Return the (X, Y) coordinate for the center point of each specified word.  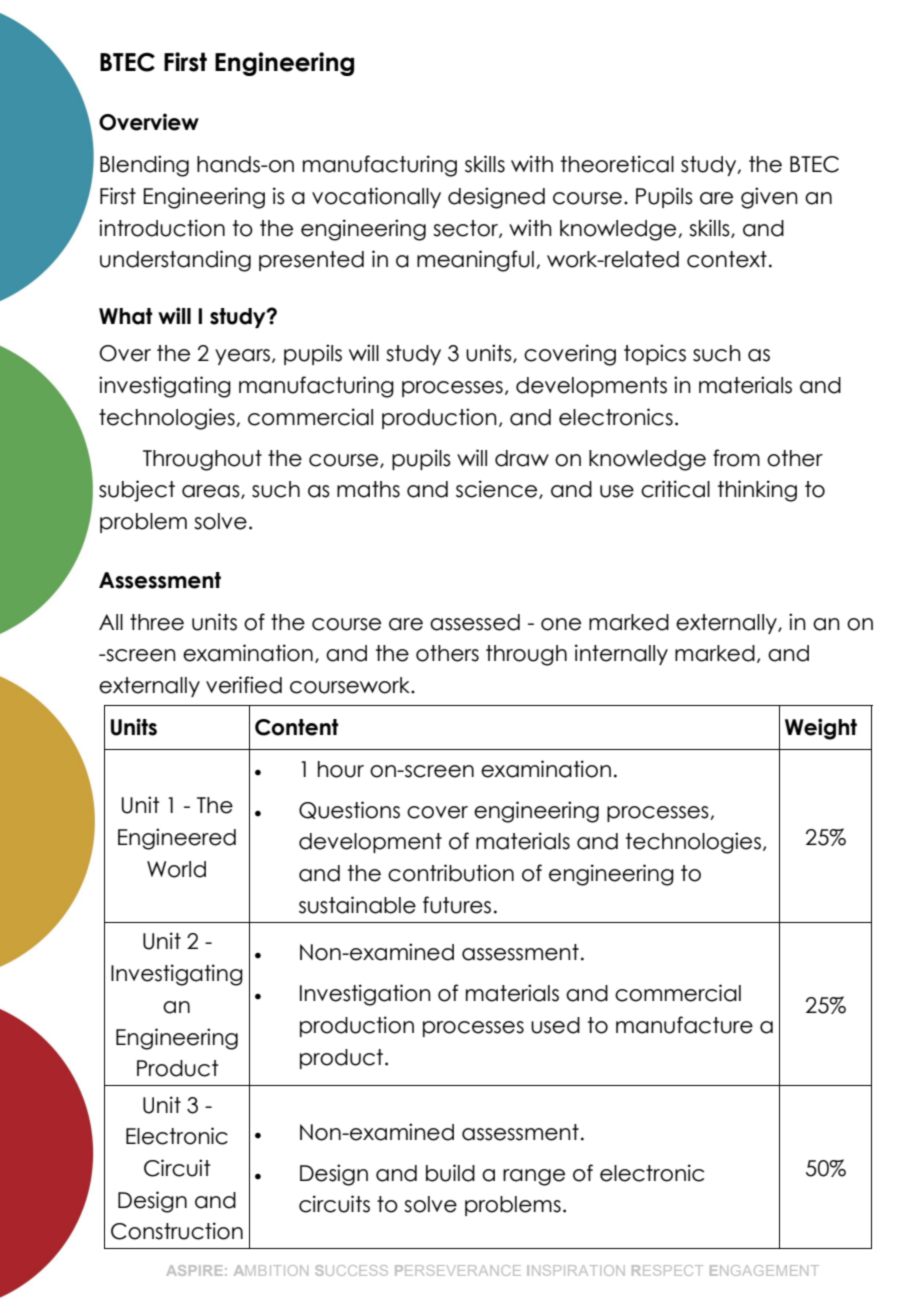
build (450, 1173)
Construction (177, 1231)
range (534, 1177)
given (769, 198)
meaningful (475, 261)
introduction (162, 228)
